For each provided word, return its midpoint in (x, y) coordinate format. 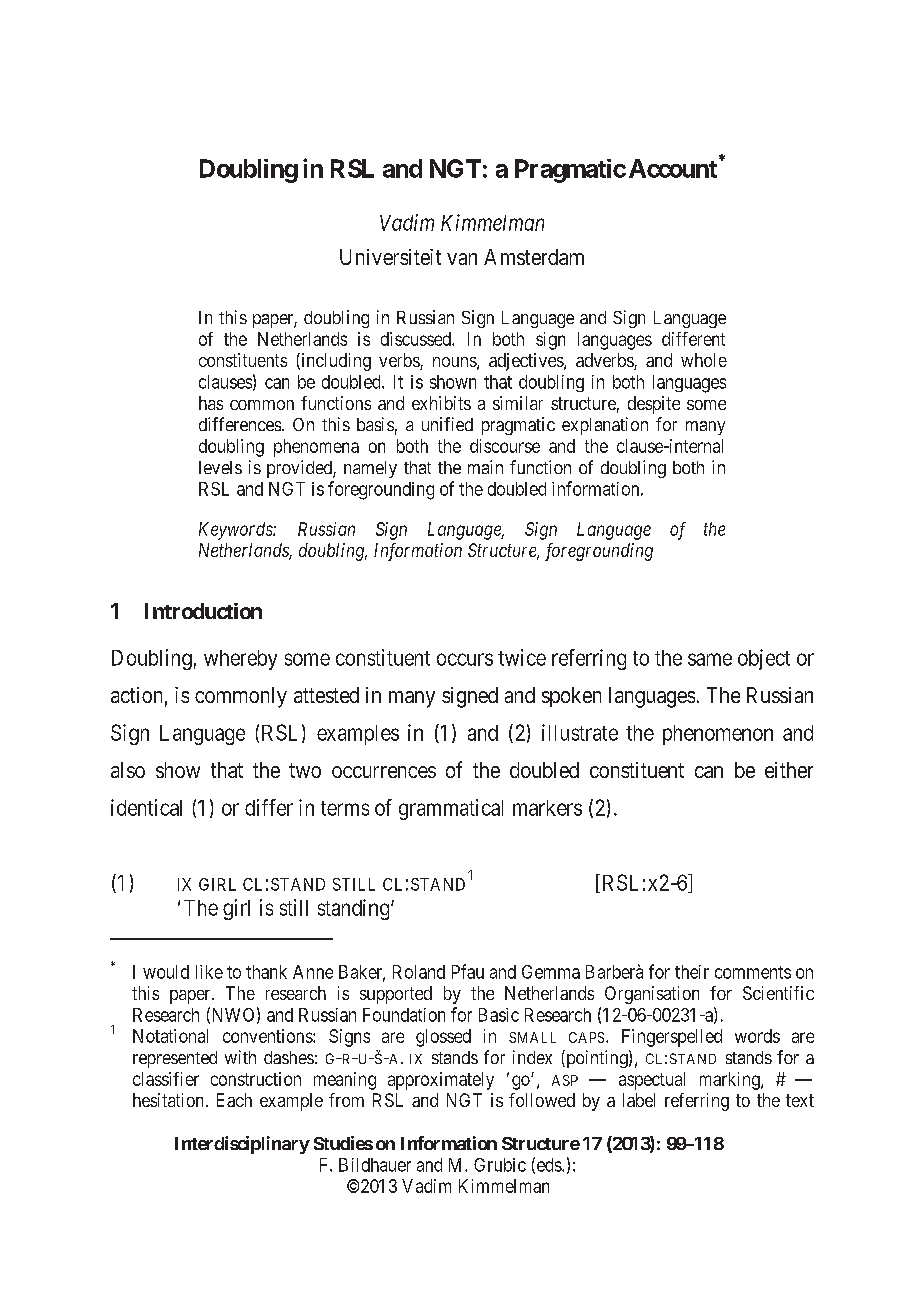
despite (654, 405)
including (335, 362)
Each (234, 1100)
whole (704, 360)
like (209, 972)
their (692, 972)
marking (731, 1081)
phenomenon (718, 735)
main (485, 467)
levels (220, 467)
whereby (240, 660)
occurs (465, 659)
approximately (441, 1081)
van (462, 259)
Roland (419, 972)
